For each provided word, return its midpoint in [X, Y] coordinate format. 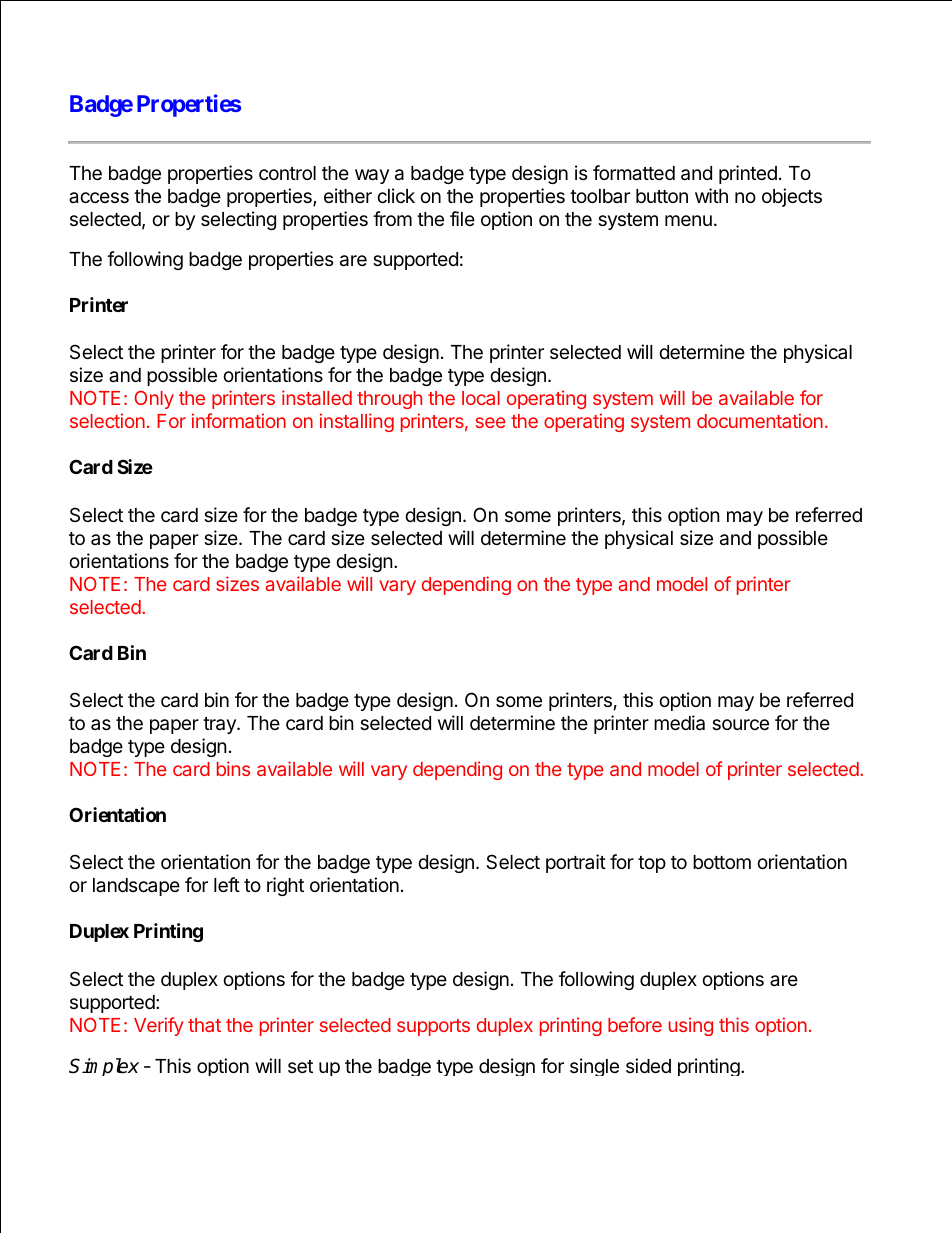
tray [220, 725]
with [711, 195]
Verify [159, 1026]
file [462, 218]
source [740, 724]
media [679, 723]
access [99, 198]
